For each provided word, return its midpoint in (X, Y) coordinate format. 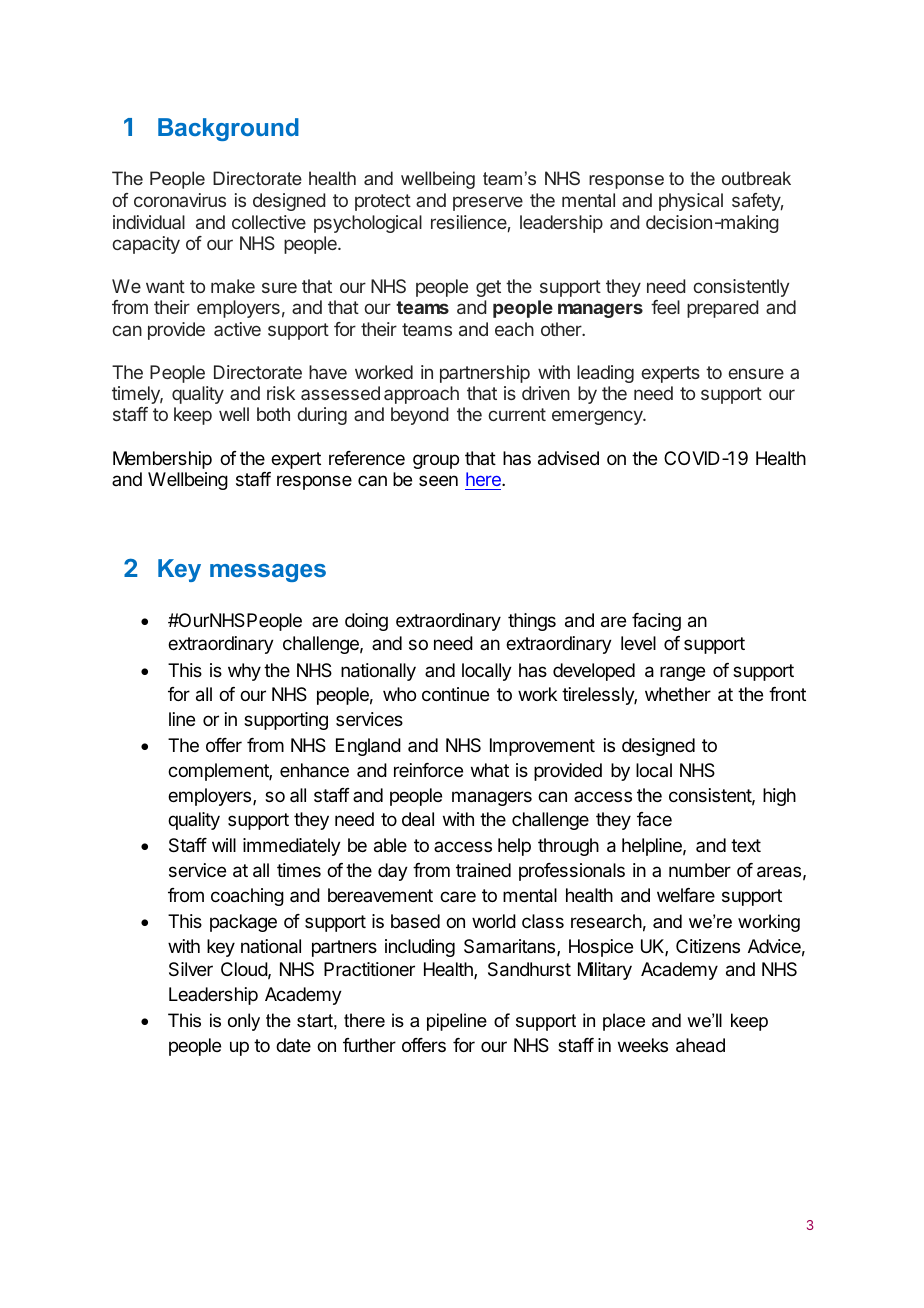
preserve (488, 203)
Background (228, 129)
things (532, 622)
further (369, 1045)
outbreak (756, 178)
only (244, 1022)
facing (656, 622)
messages (268, 573)
